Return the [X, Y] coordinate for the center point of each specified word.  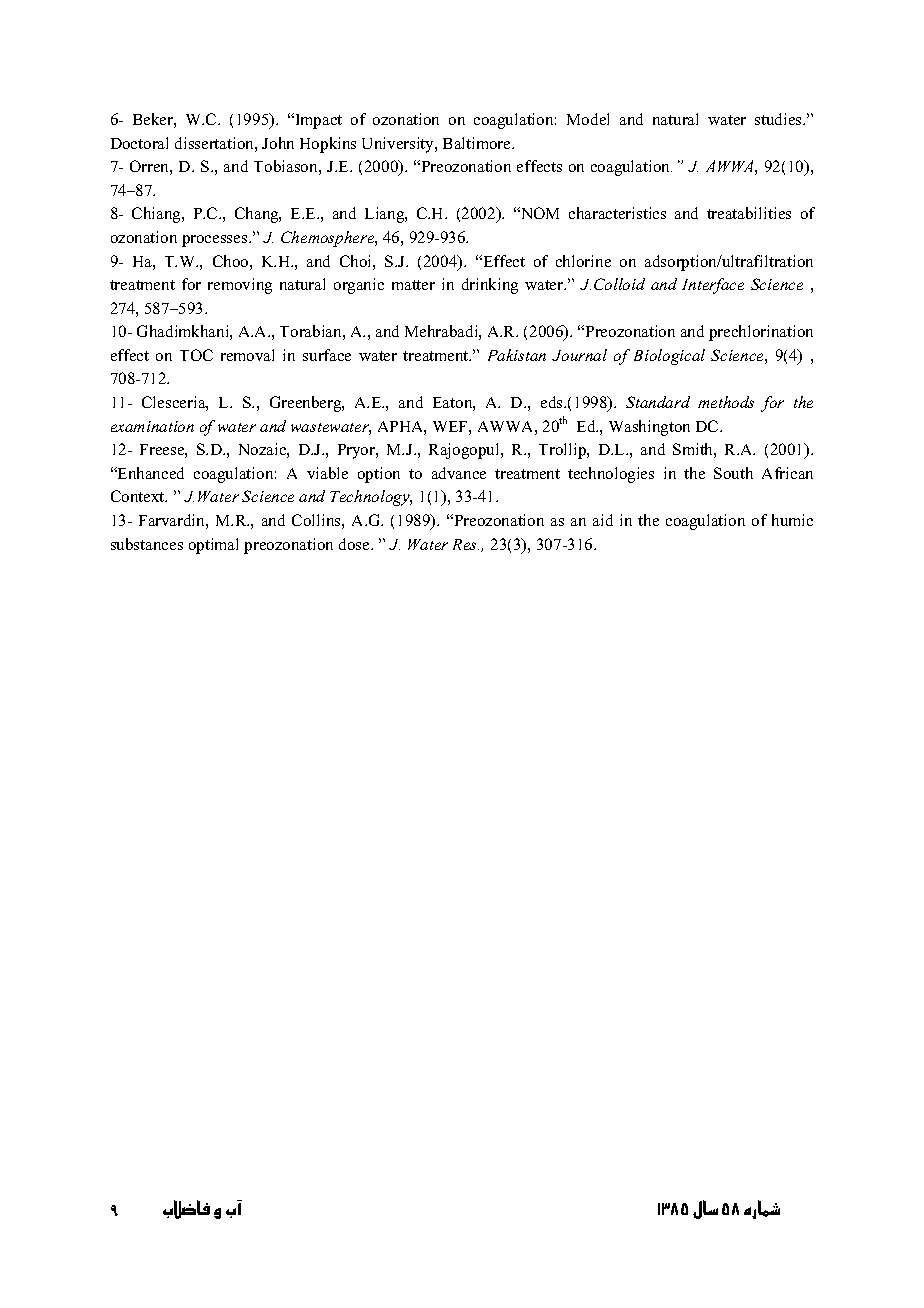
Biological [669, 357]
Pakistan [517, 355]
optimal [213, 546]
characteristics [617, 213]
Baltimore [478, 143]
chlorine [583, 261]
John [278, 143]
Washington [649, 428]
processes [216, 241]
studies [779, 119]
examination [152, 426]
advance [459, 473]
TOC [196, 355]
